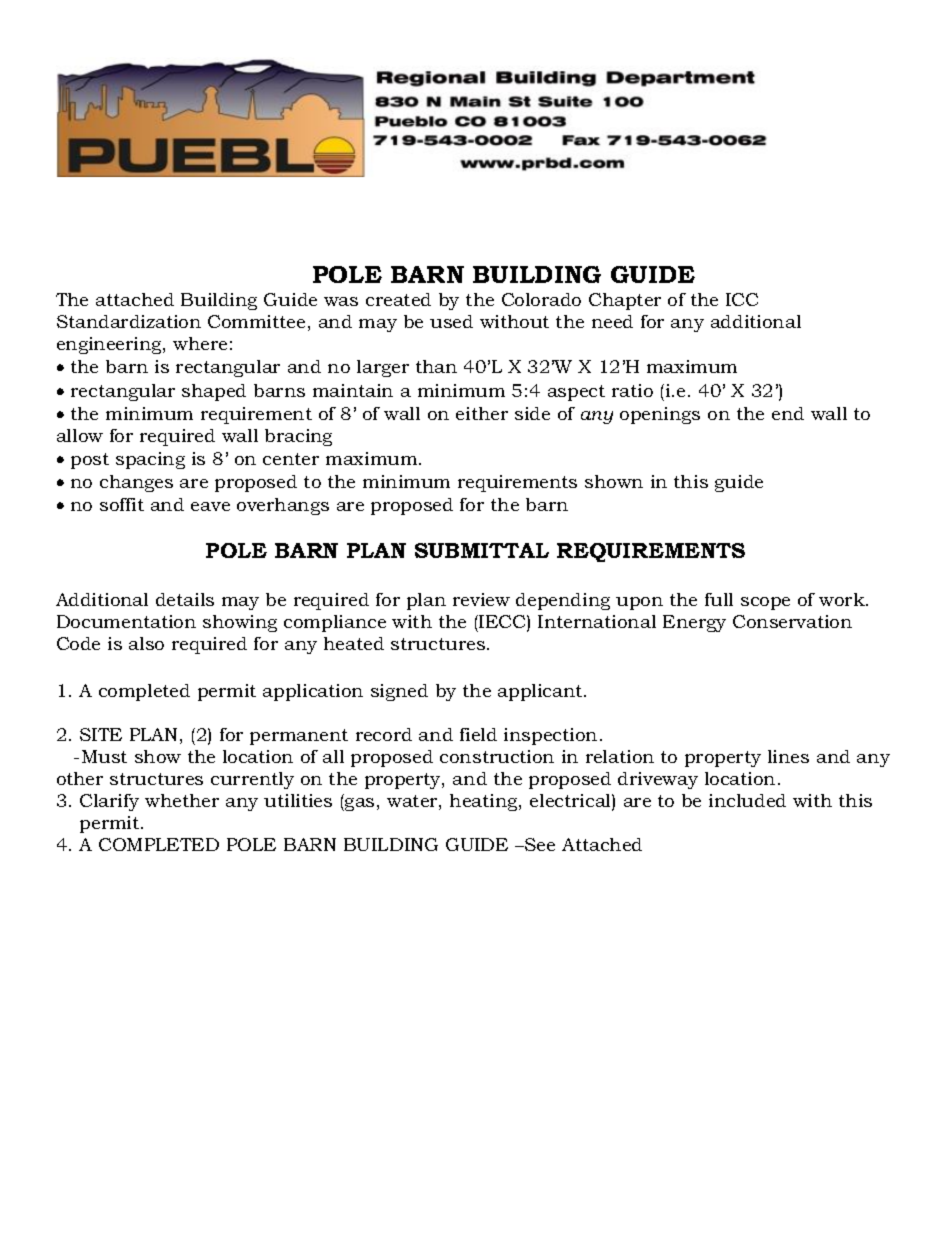  What do you see at coordinates (742, 299) in the screenshot?
I see `ICC` at bounding box center [742, 299].
